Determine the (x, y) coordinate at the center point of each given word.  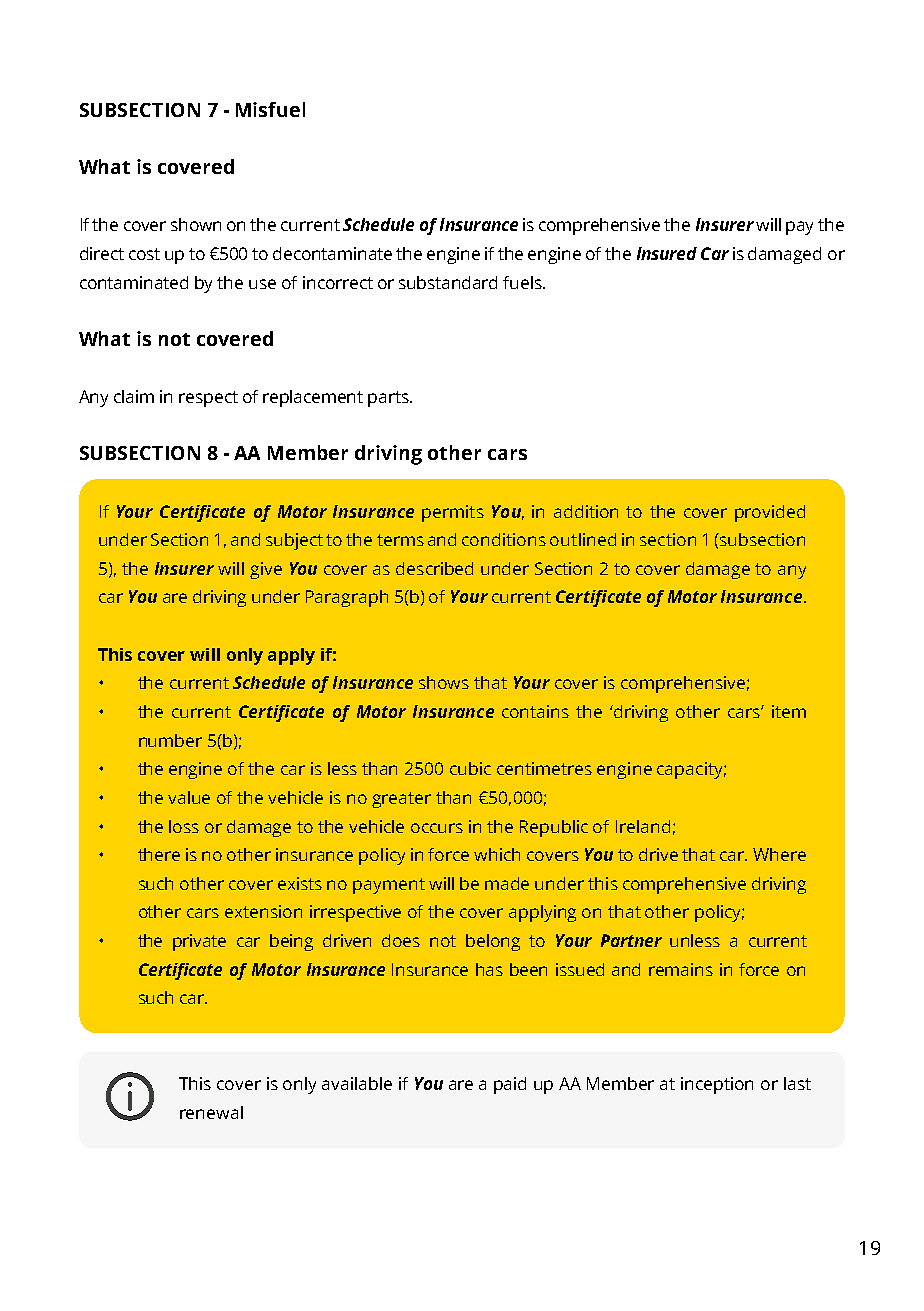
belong (493, 942)
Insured (667, 253)
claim (134, 396)
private (199, 942)
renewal (211, 1112)
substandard (448, 282)
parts (389, 399)
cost (144, 254)
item (789, 711)
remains (681, 969)
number (170, 740)
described (434, 568)
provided (770, 513)
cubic (470, 768)
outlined (583, 539)
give (266, 570)
